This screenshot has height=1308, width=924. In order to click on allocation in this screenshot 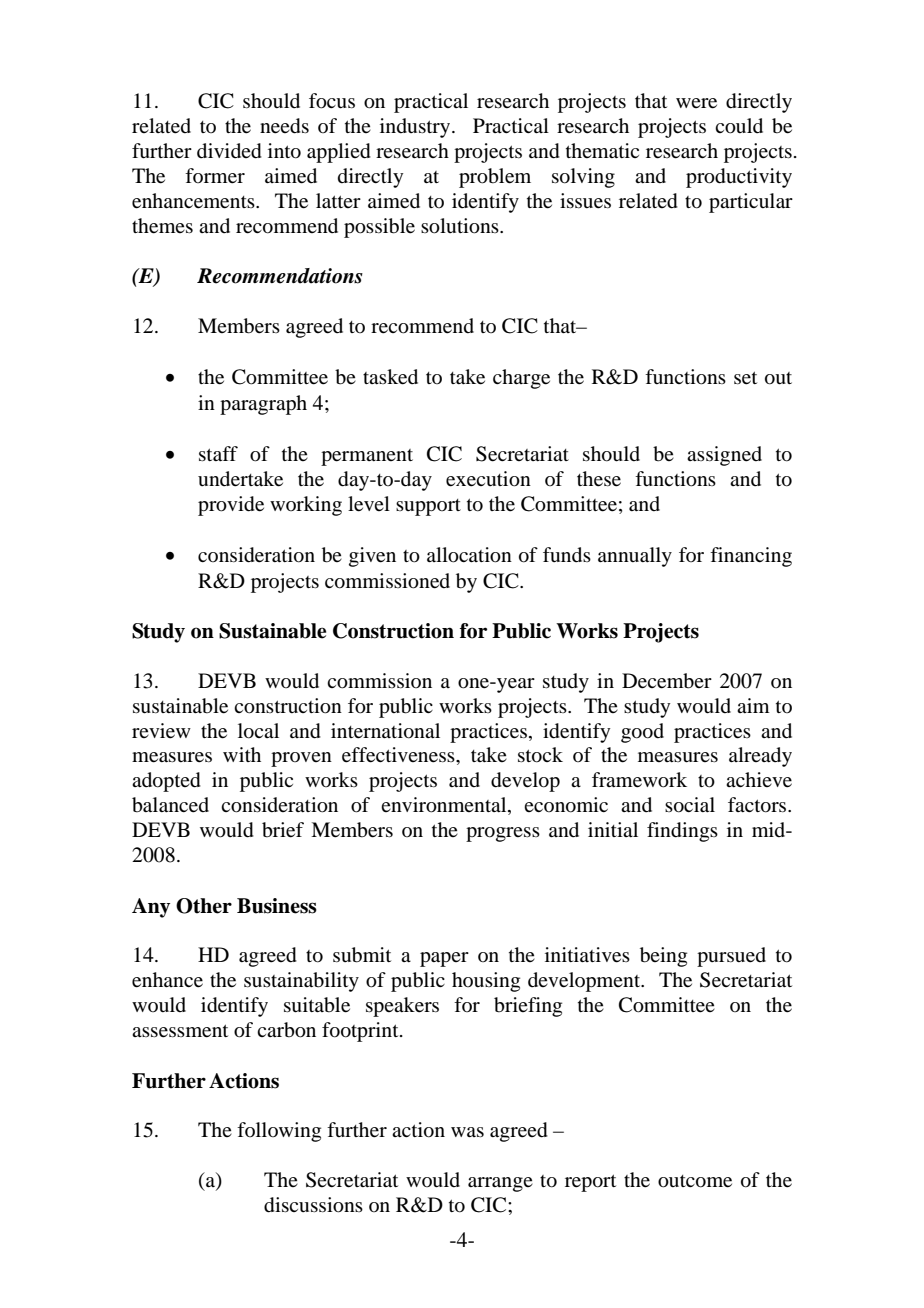, I will do `click(469, 555)`.
